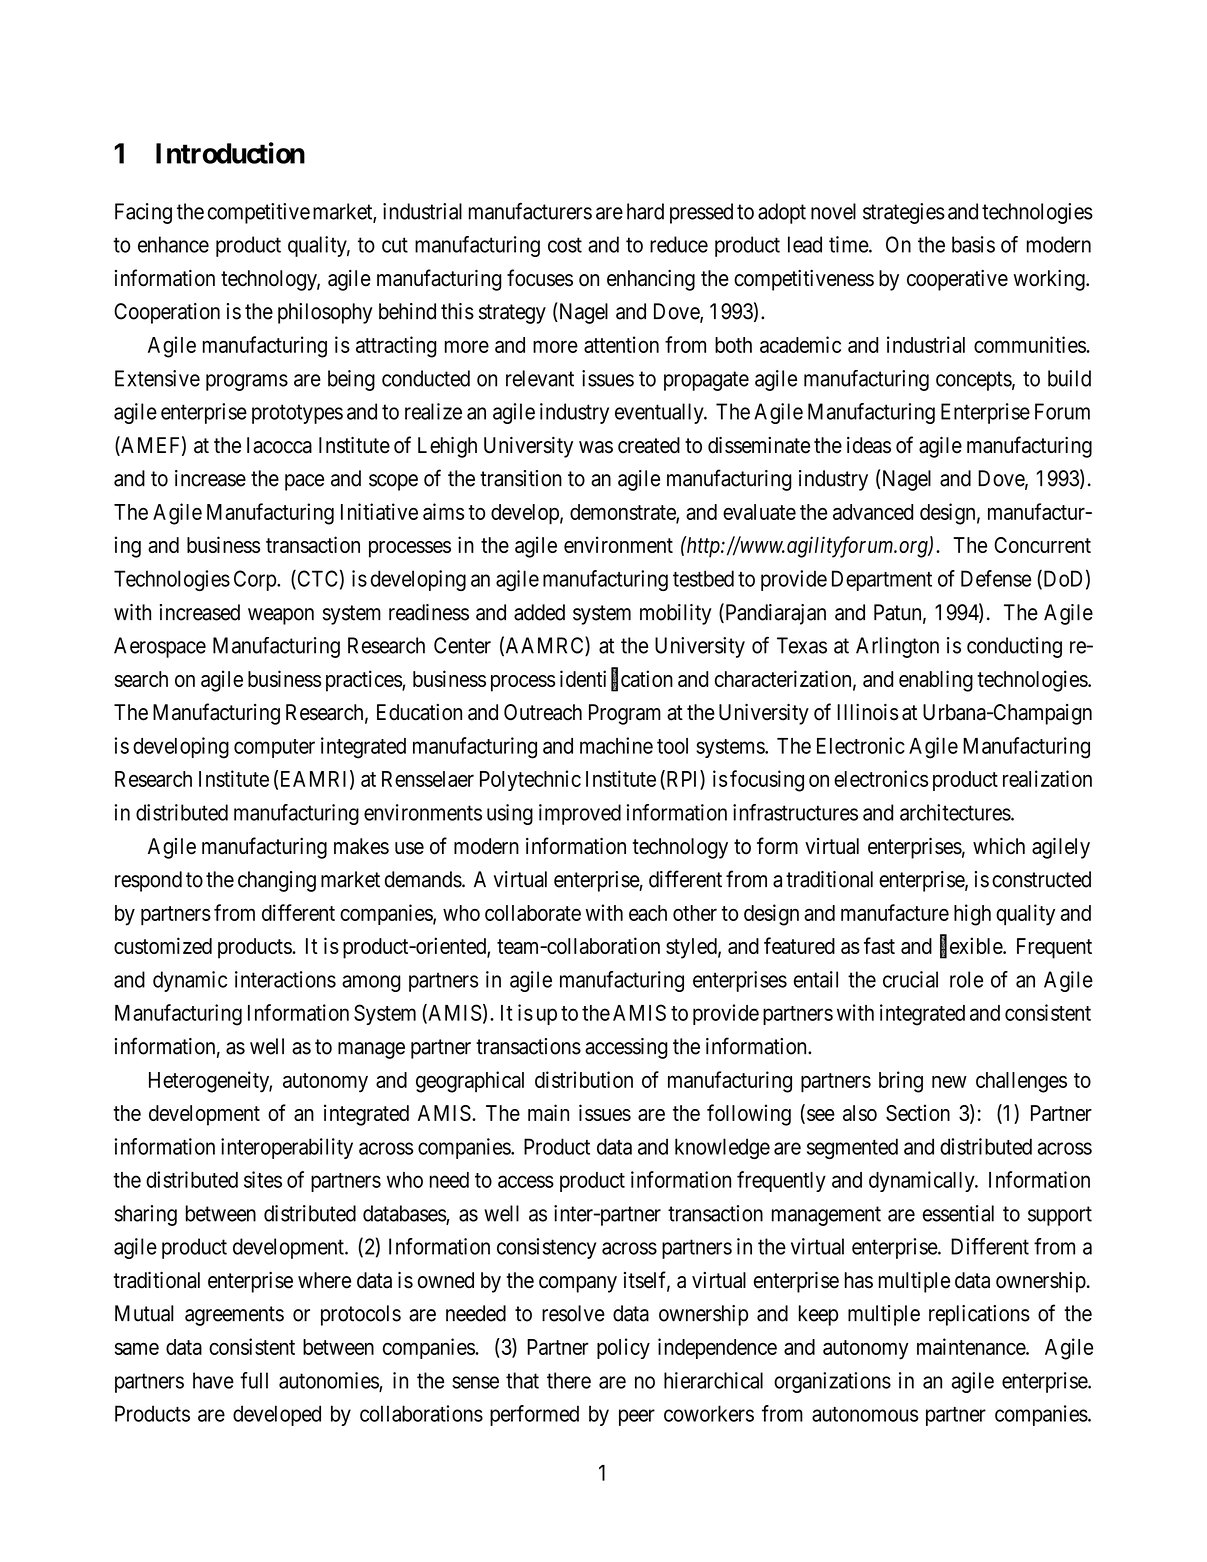 The width and height of the screenshot is (1207, 1562). Describe the element at coordinates (904, 213) in the screenshot. I see `strategies` at that location.
